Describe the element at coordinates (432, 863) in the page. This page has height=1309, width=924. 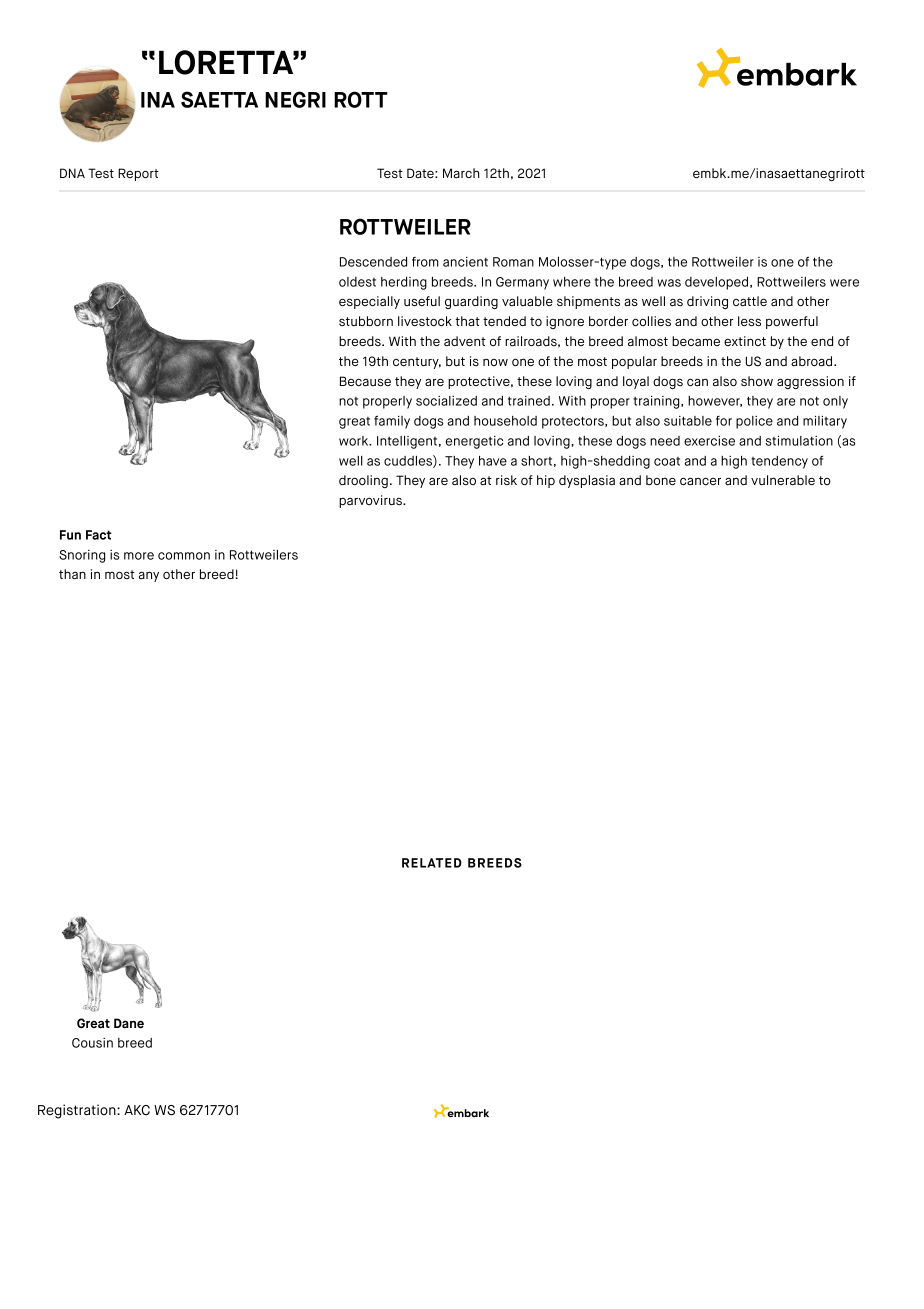
I see `RELATED` at that location.
